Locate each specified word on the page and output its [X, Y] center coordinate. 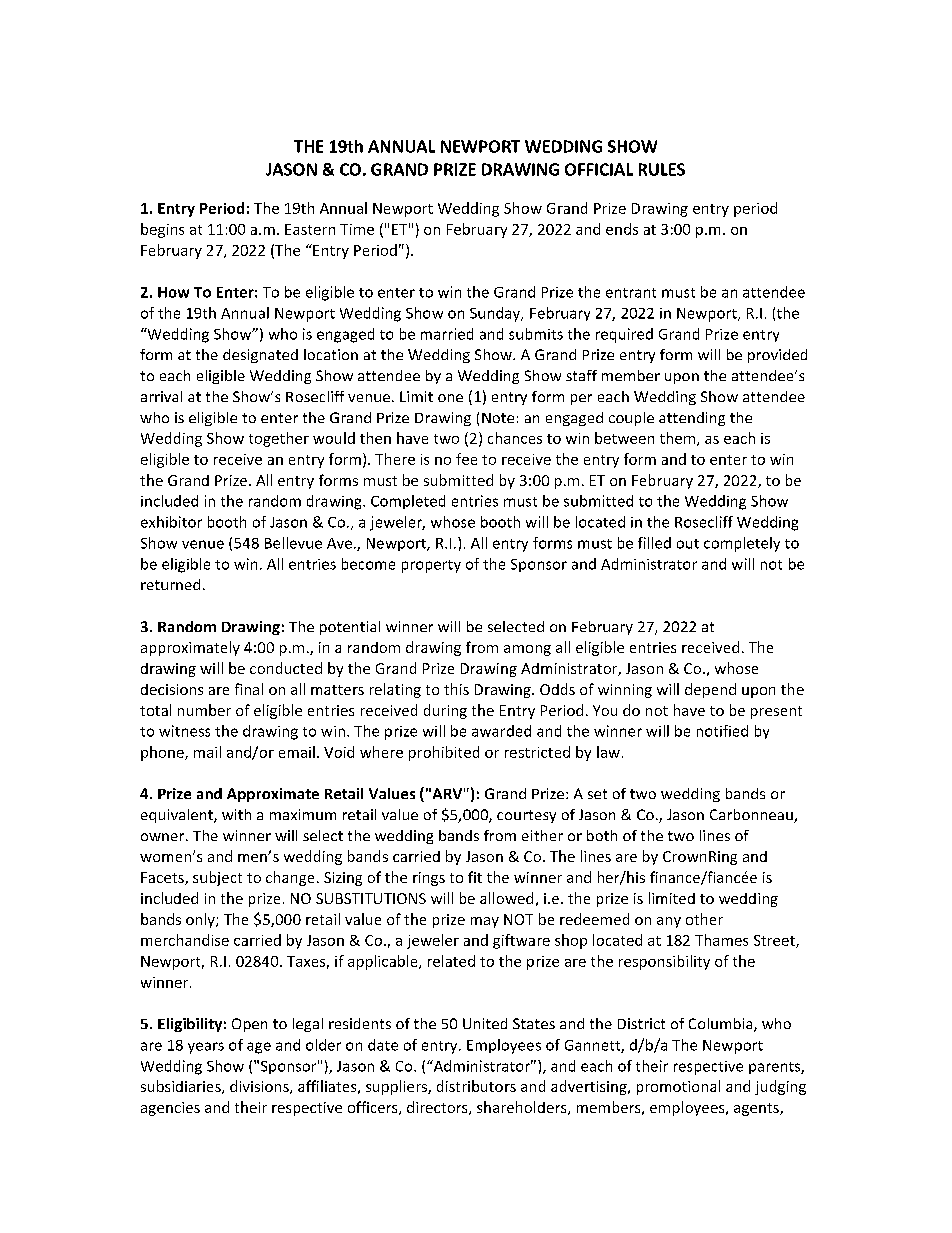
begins [162, 230]
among [527, 650]
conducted [286, 668]
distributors [476, 1086]
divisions [260, 1087]
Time [357, 229]
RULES [662, 169]
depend [710, 690]
